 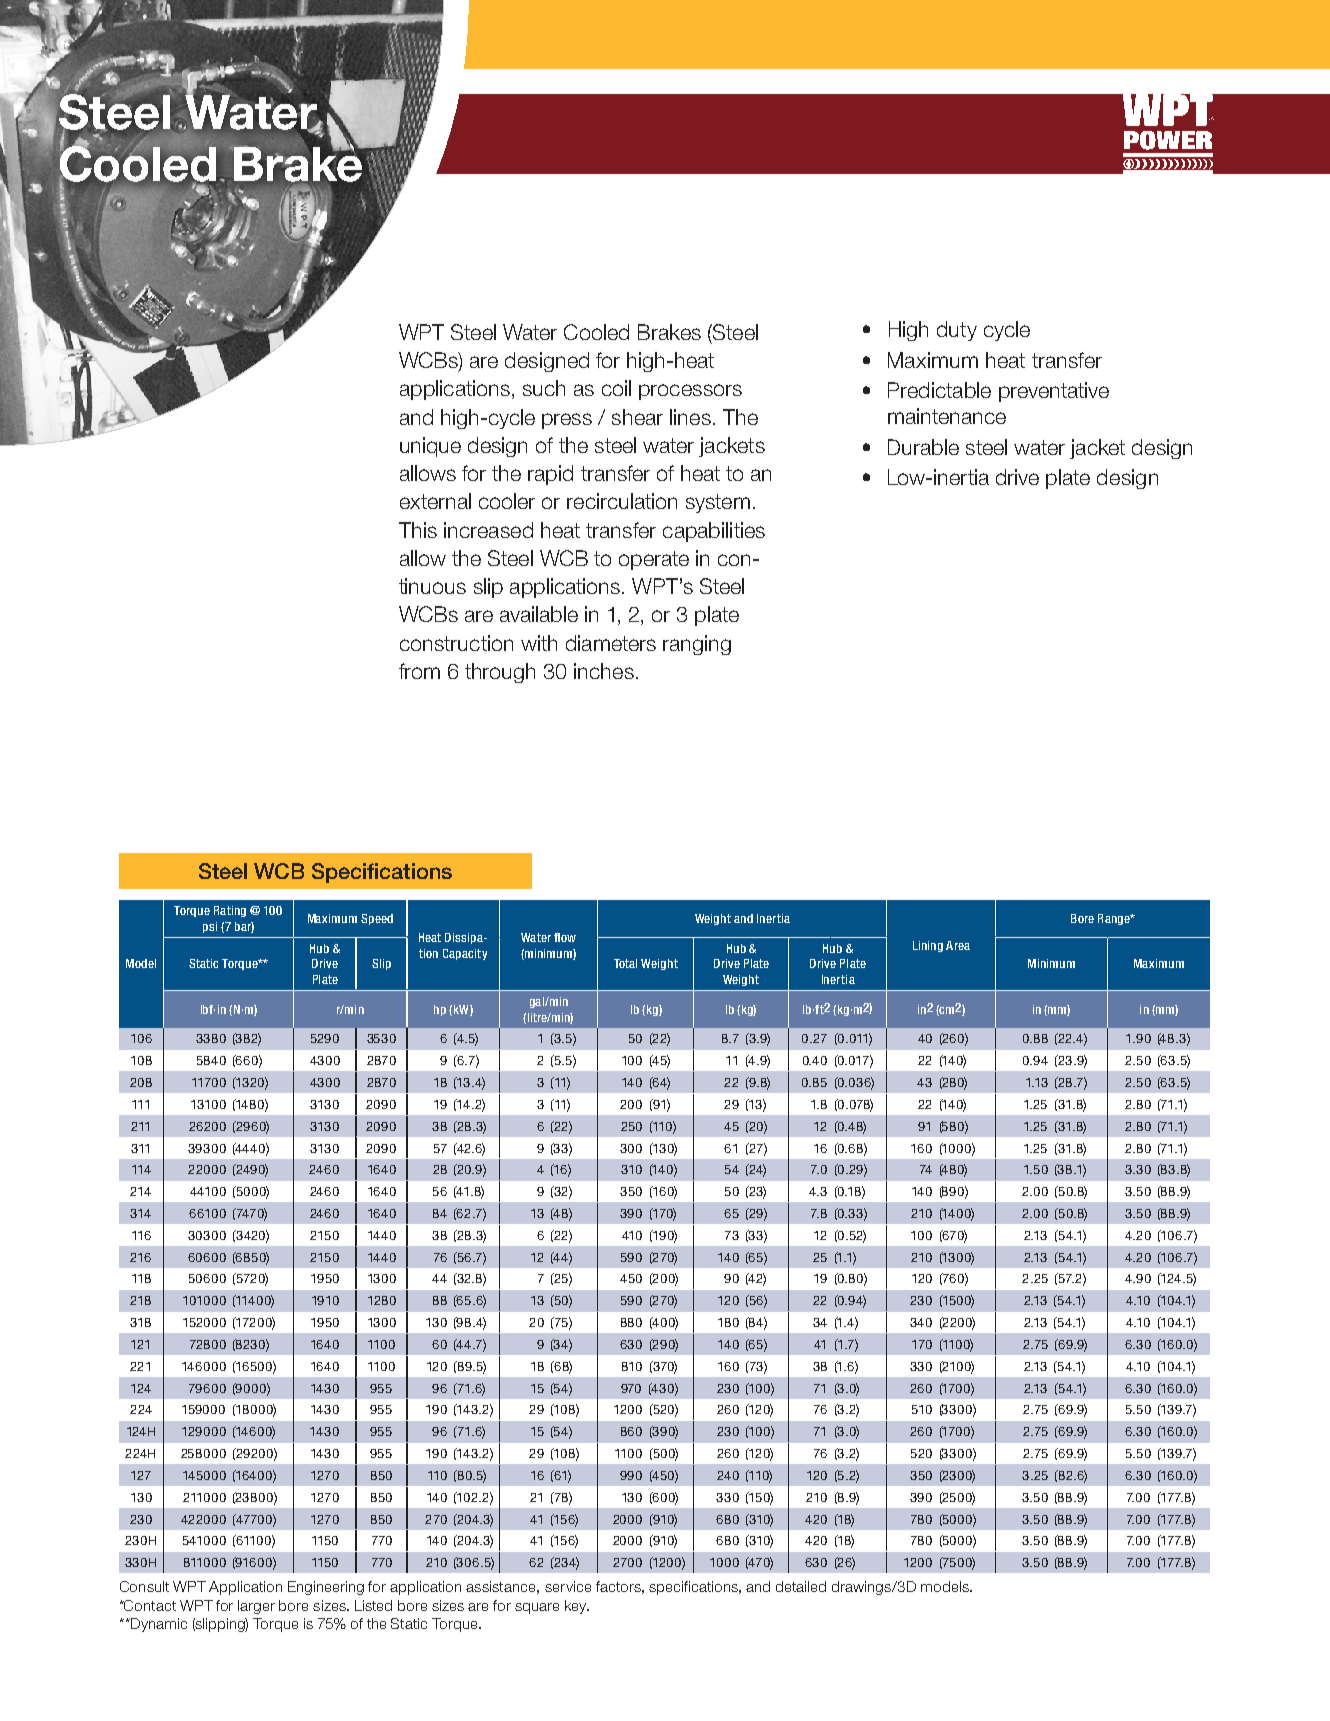 I want to click on coil, so click(x=616, y=388).
